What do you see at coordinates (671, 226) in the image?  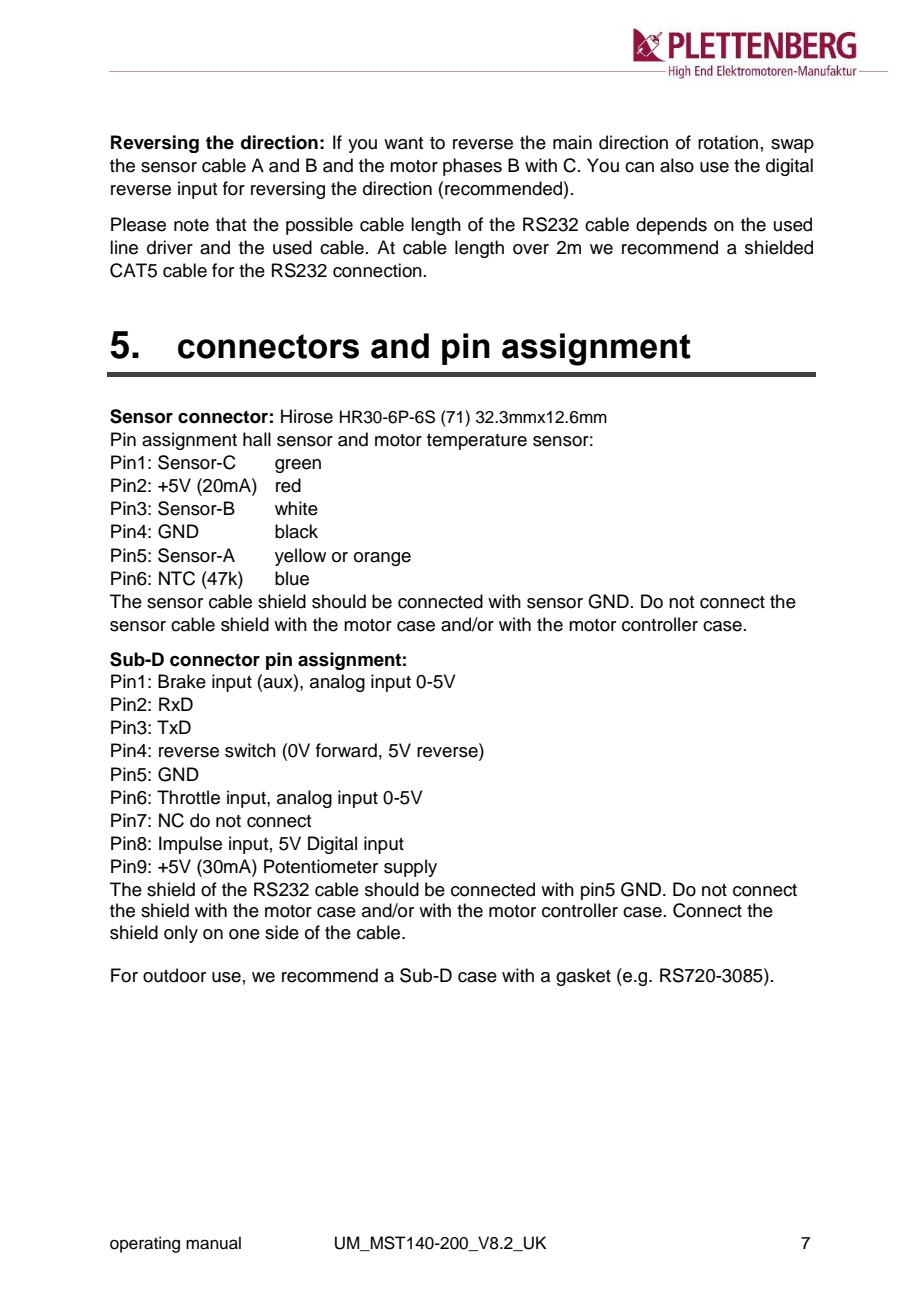 I see `depends` at bounding box center [671, 226].
